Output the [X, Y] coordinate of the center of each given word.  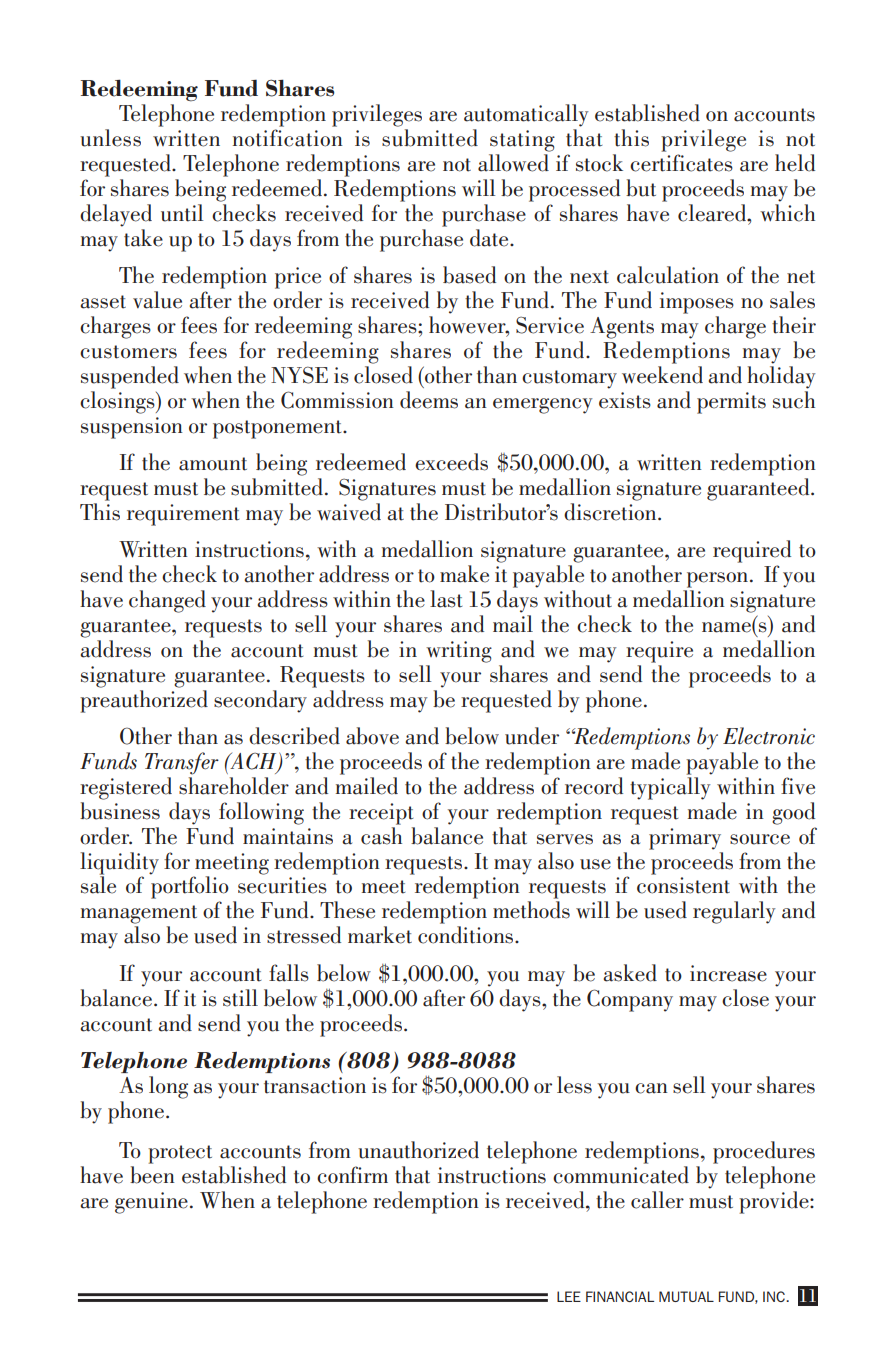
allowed [513, 163]
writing [459, 652]
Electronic [769, 736]
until [182, 213]
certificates [681, 163]
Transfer [182, 763]
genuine [151, 1203]
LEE [569, 1296]
